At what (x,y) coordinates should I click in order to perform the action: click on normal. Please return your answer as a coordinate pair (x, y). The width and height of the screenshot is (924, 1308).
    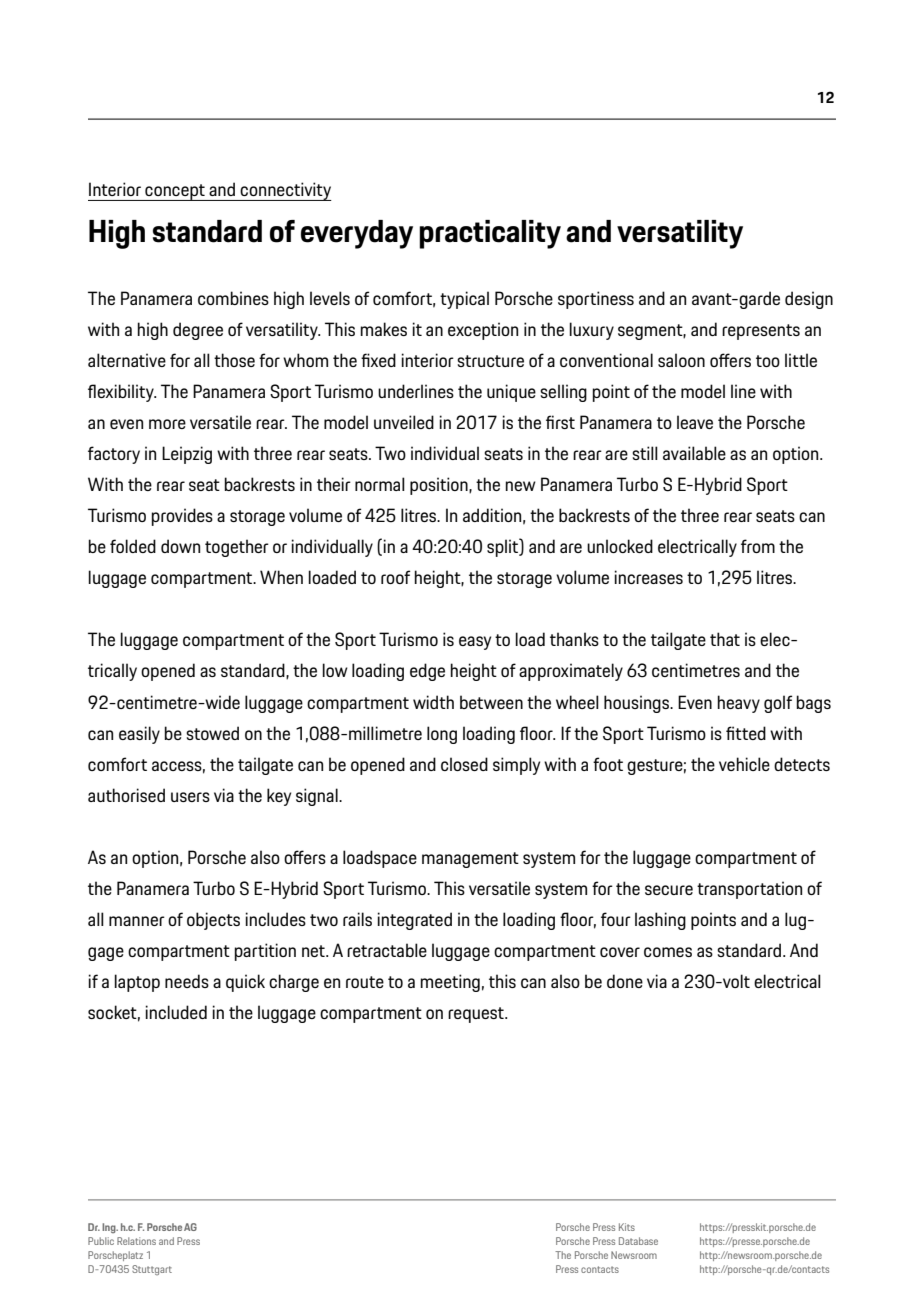
    Looking at the image, I should click on (380, 484).
